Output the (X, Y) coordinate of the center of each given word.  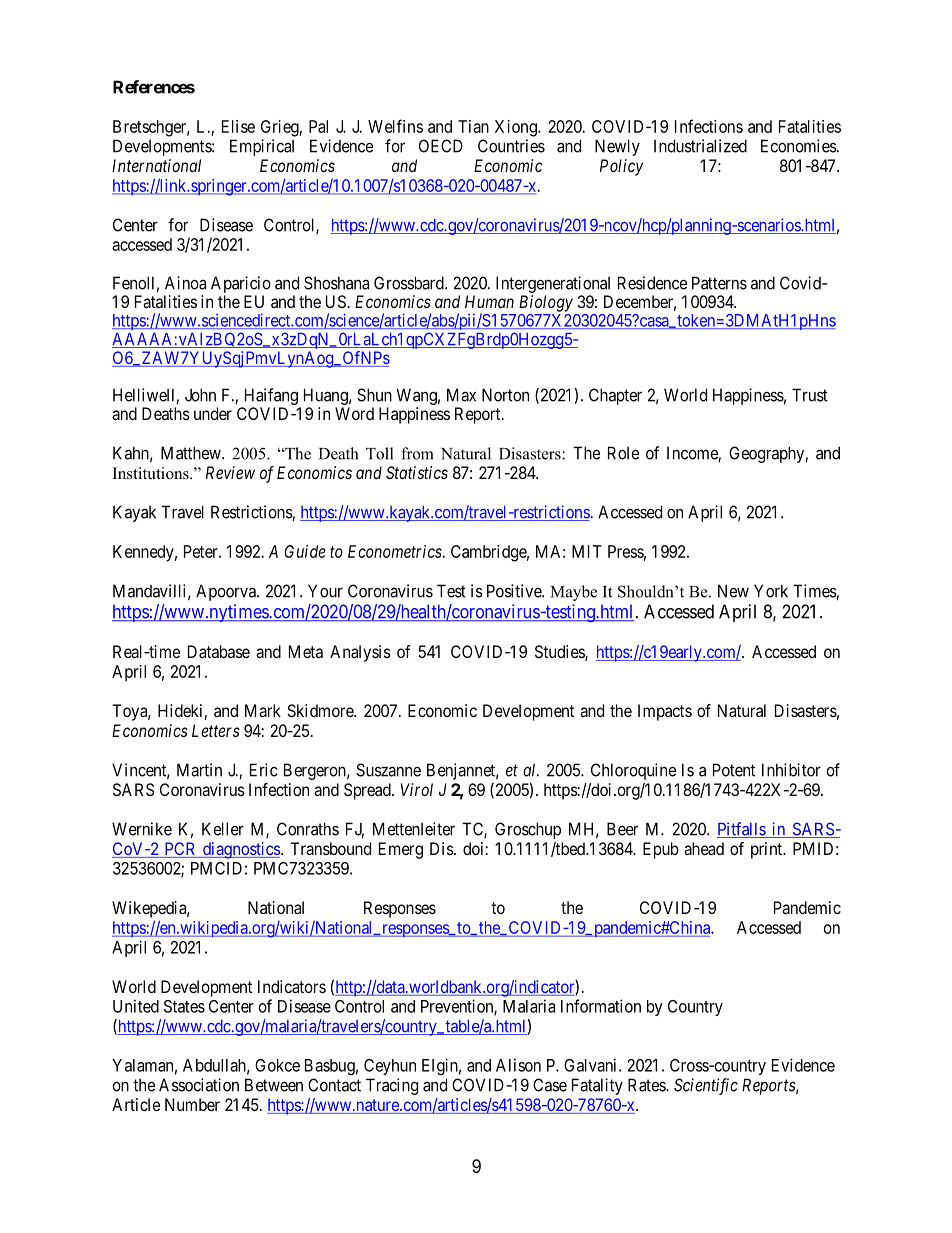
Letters (216, 730)
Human (489, 301)
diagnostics (241, 850)
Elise (238, 126)
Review (230, 472)
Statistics (417, 472)
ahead (704, 848)
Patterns (719, 283)
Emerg (401, 850)
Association (199, 1085)
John (200, 395)
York (771, 591)
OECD (441, 146)
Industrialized (700, 146)
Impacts (665, 712)
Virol (417, 789)
